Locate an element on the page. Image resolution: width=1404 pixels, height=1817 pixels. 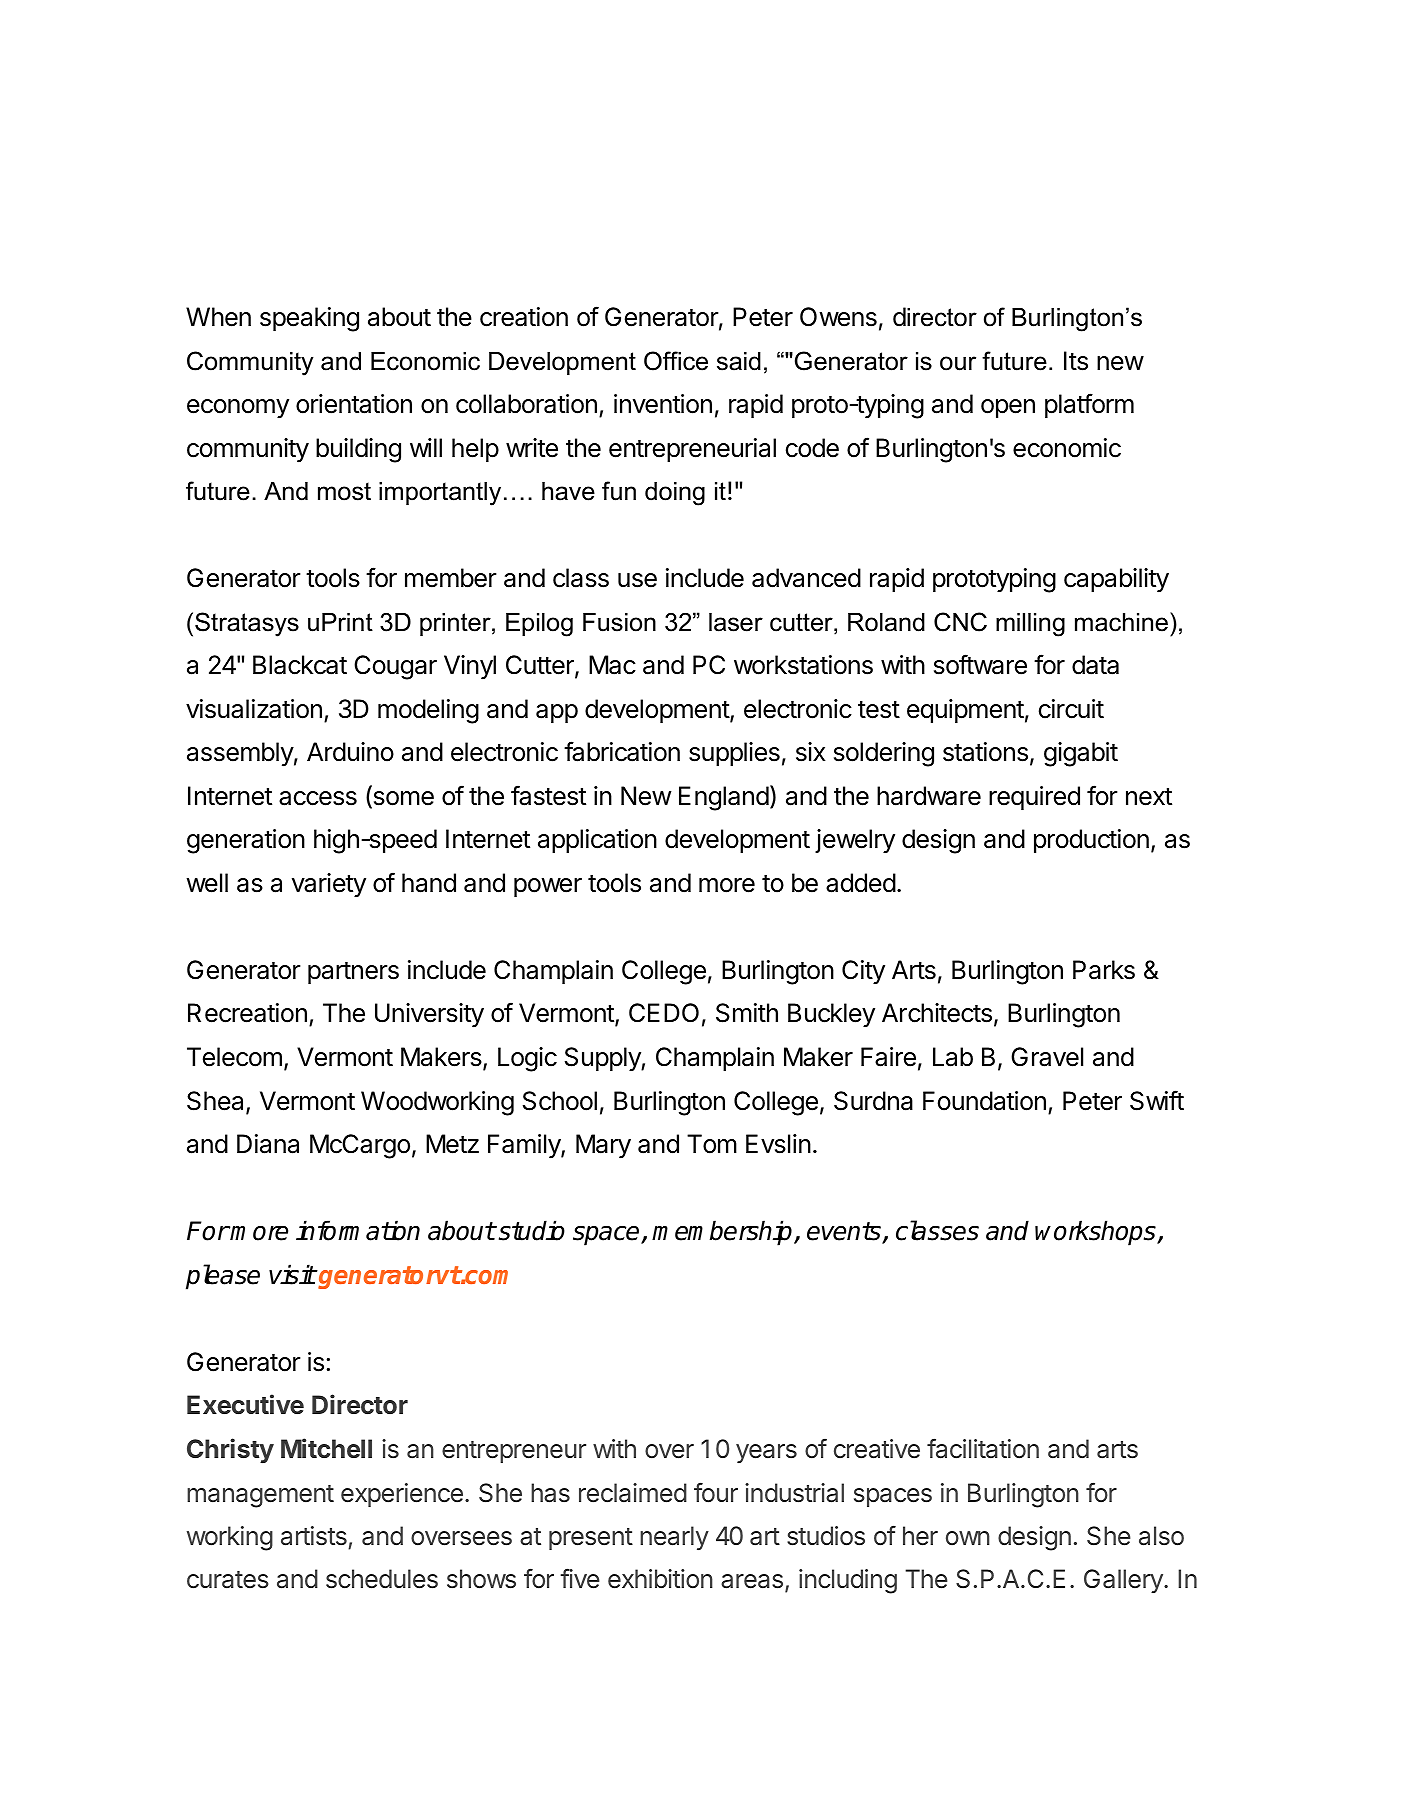
speaking is located at coordinates (309, 319).
